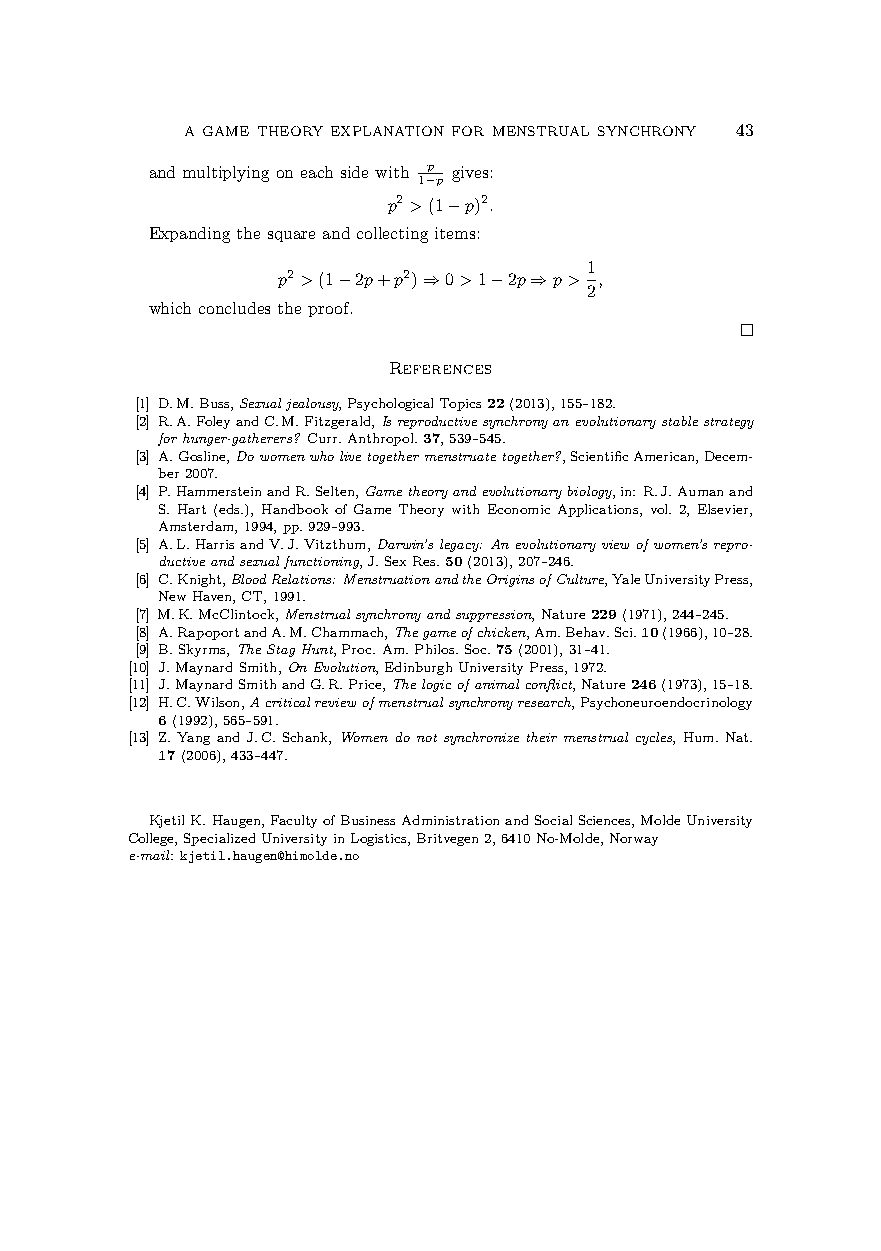 This page has height=1251, width=881. I want to click on gives, so click(470, 174).
